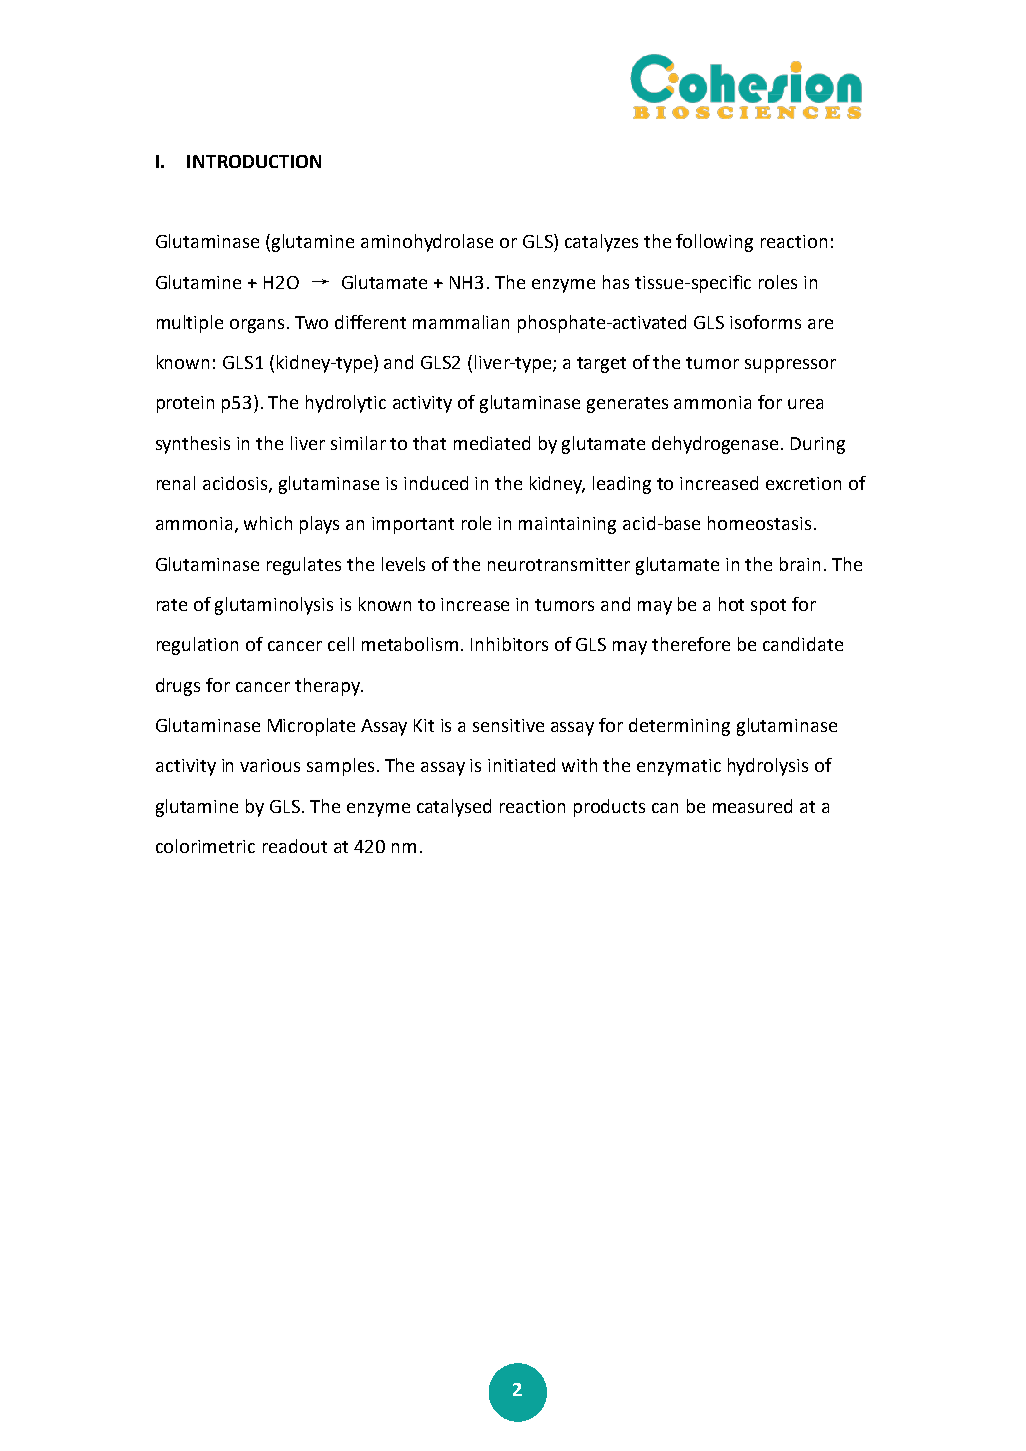  I want to click on catalyzes, so click(601, 243).
